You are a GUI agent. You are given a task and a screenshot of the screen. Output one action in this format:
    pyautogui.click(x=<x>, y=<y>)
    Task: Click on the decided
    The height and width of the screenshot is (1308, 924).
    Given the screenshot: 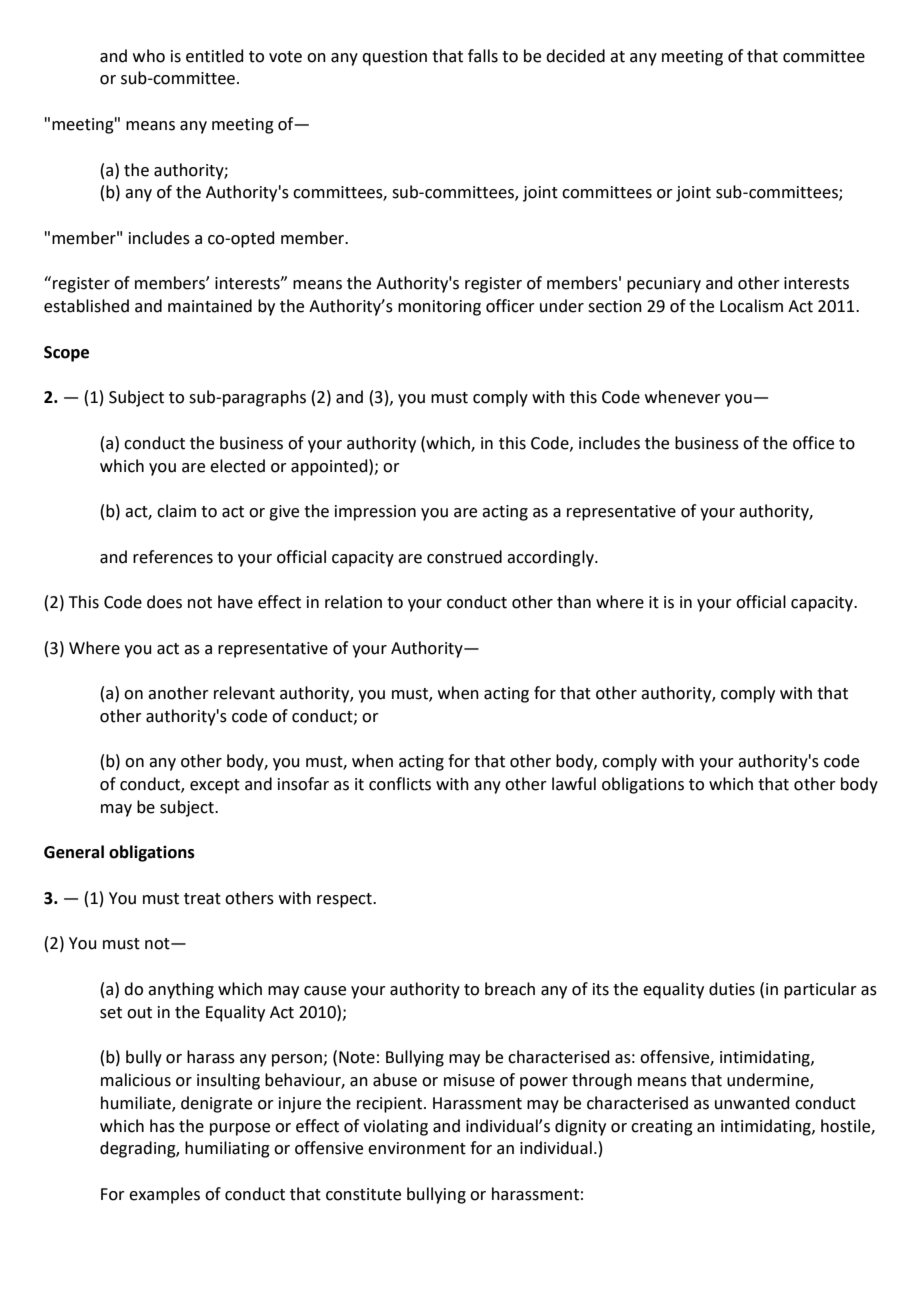 What is the action you would take?
    pyautogui.click(x=575, y=56)
